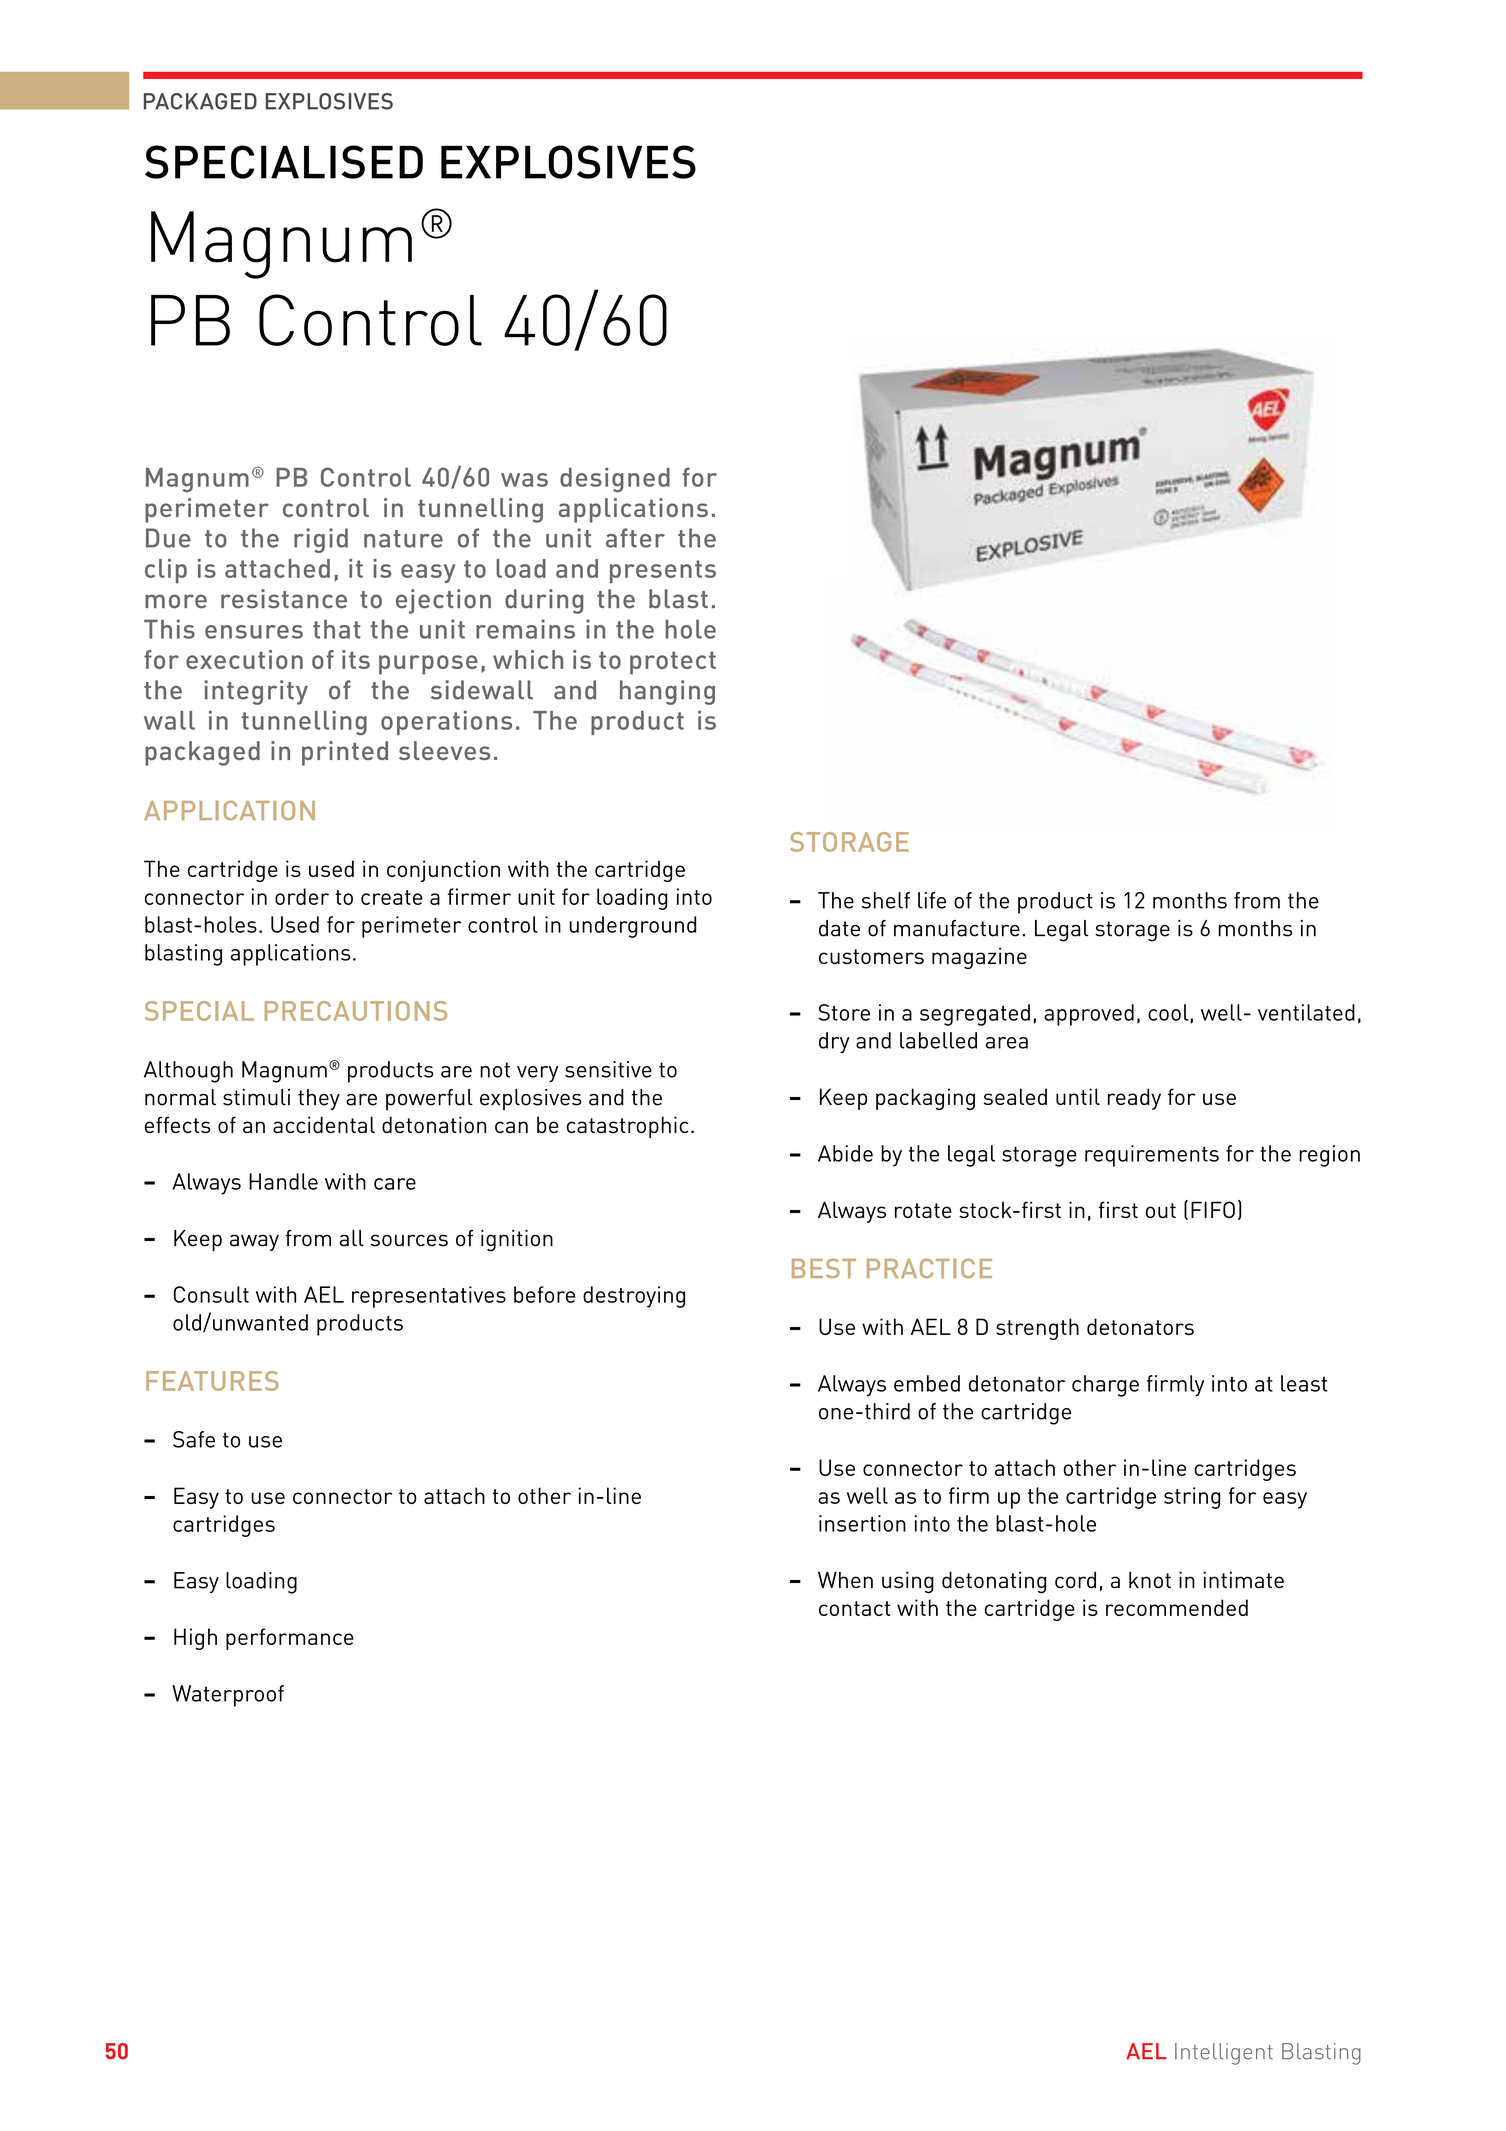  Describe the element at coordinates (321, 540) in the screenshot. I see `rigid` at that location.
